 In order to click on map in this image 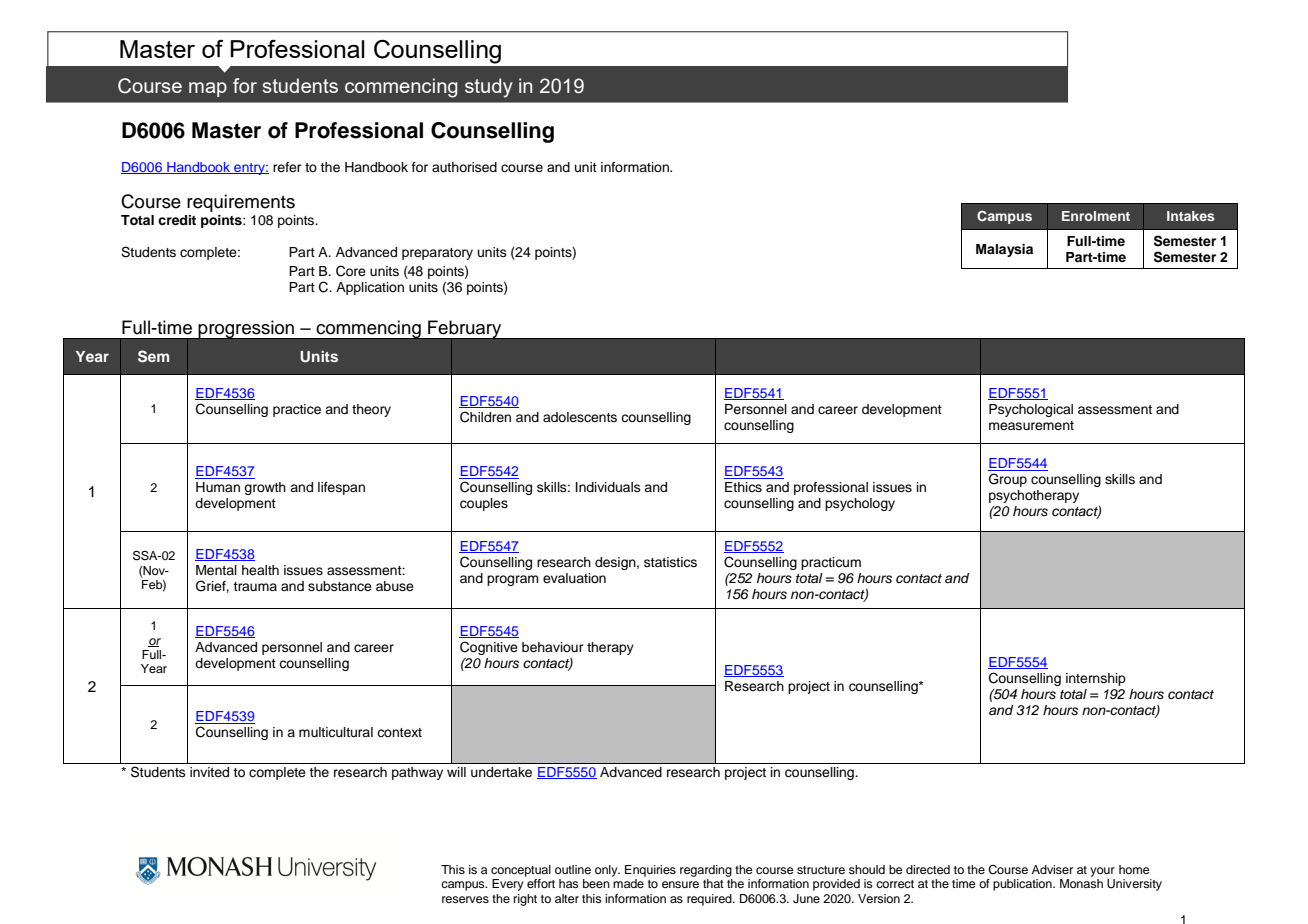, I will do `click(208, 89)`.
